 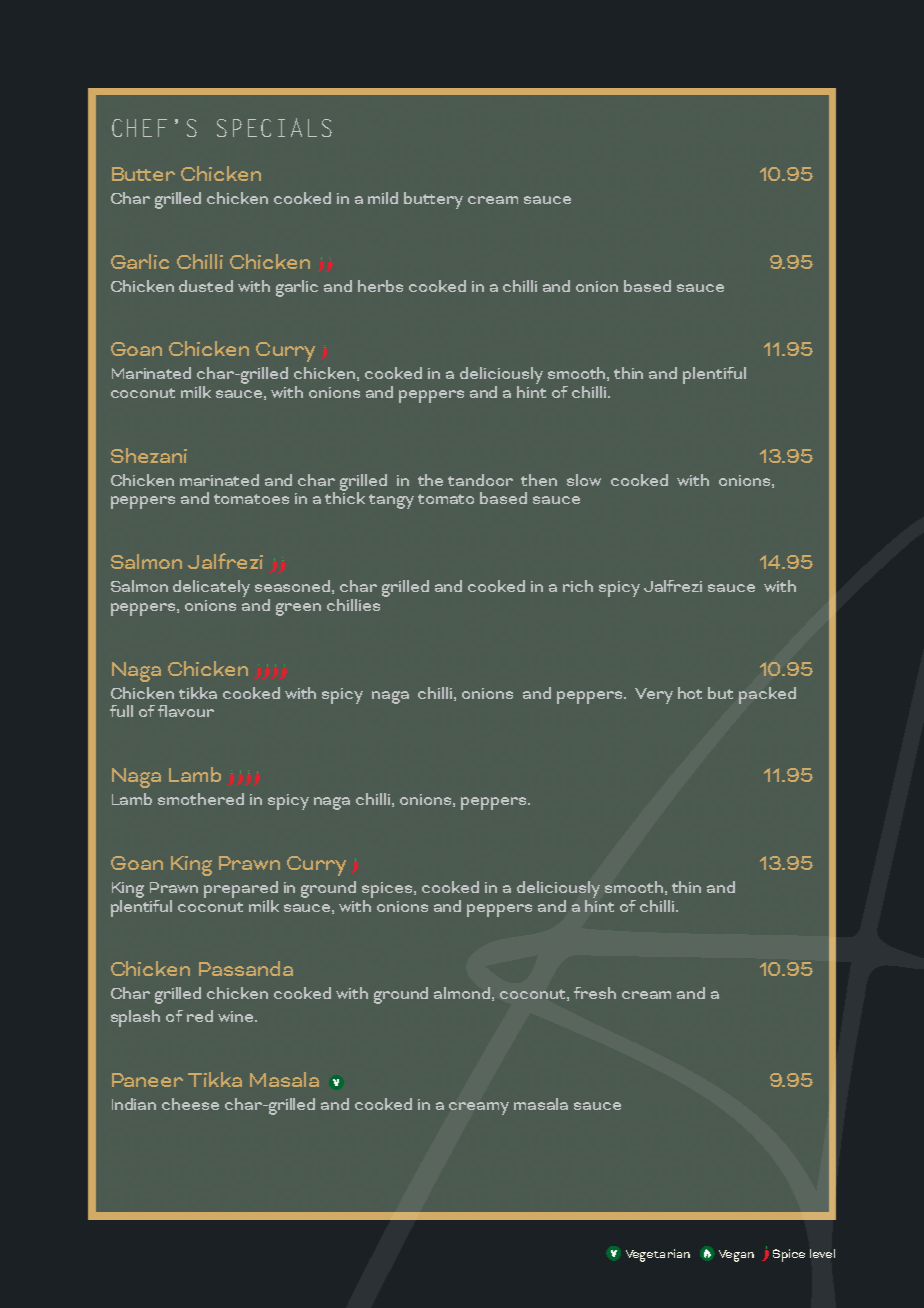 What do you see at coordinates (578, 586) in the screenshot?
I see `rich` at bounding box center [578, 586].
